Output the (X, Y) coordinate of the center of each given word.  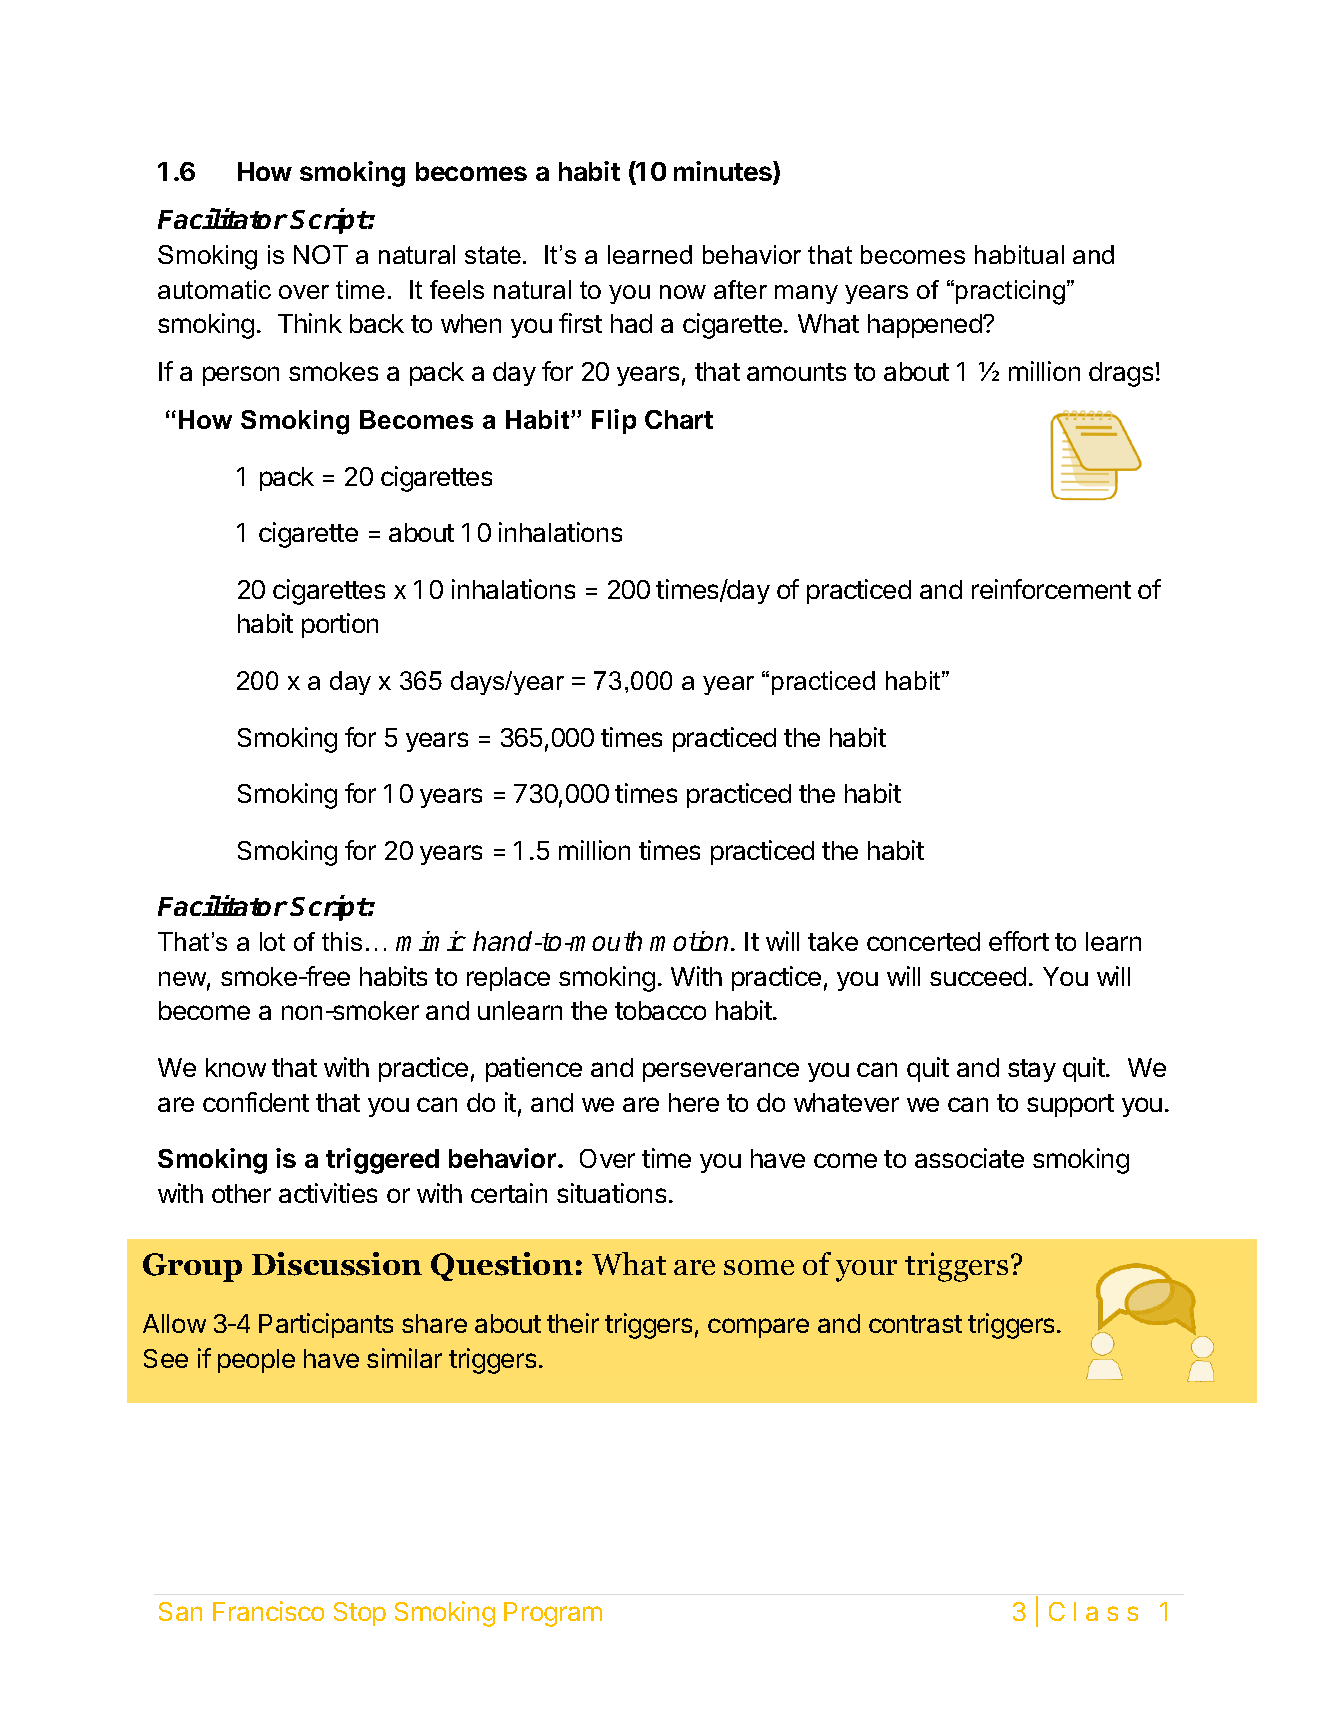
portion (340, 625)
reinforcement (1051, 589)
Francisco (268, 1611)
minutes (724, 173)
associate (969, 1158)
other (241, 1193)
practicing (1012, 292)
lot (272, 941)
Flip (614, 421)
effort (1019, 941)
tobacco (660, 1010)
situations (611, 1193)
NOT (321, 254)
